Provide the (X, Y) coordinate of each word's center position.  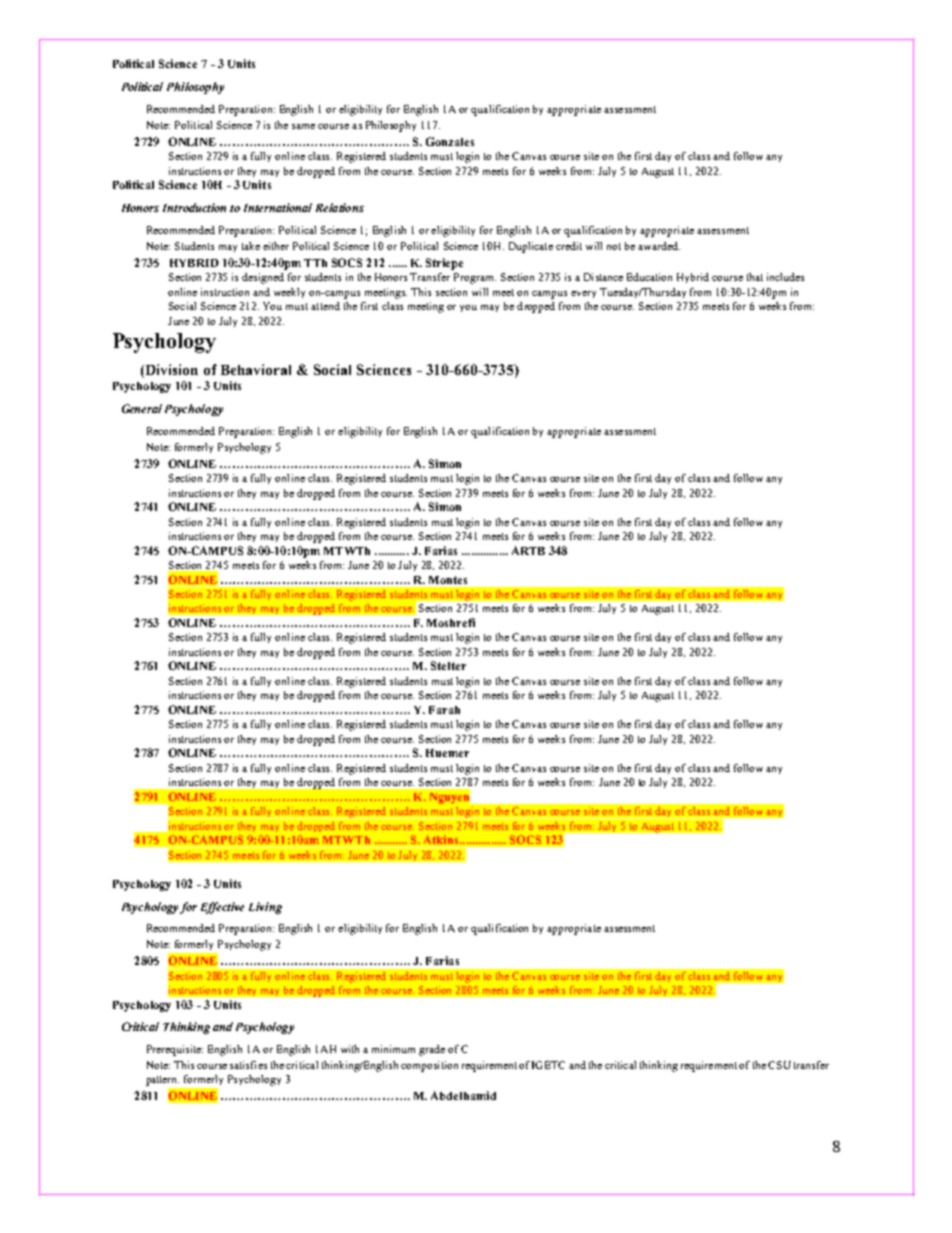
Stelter (448, 665)
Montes (448, 580)
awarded (659, 246)
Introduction (194, 207)
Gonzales (450, 141)
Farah (444, 710)
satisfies (248, 1065)
